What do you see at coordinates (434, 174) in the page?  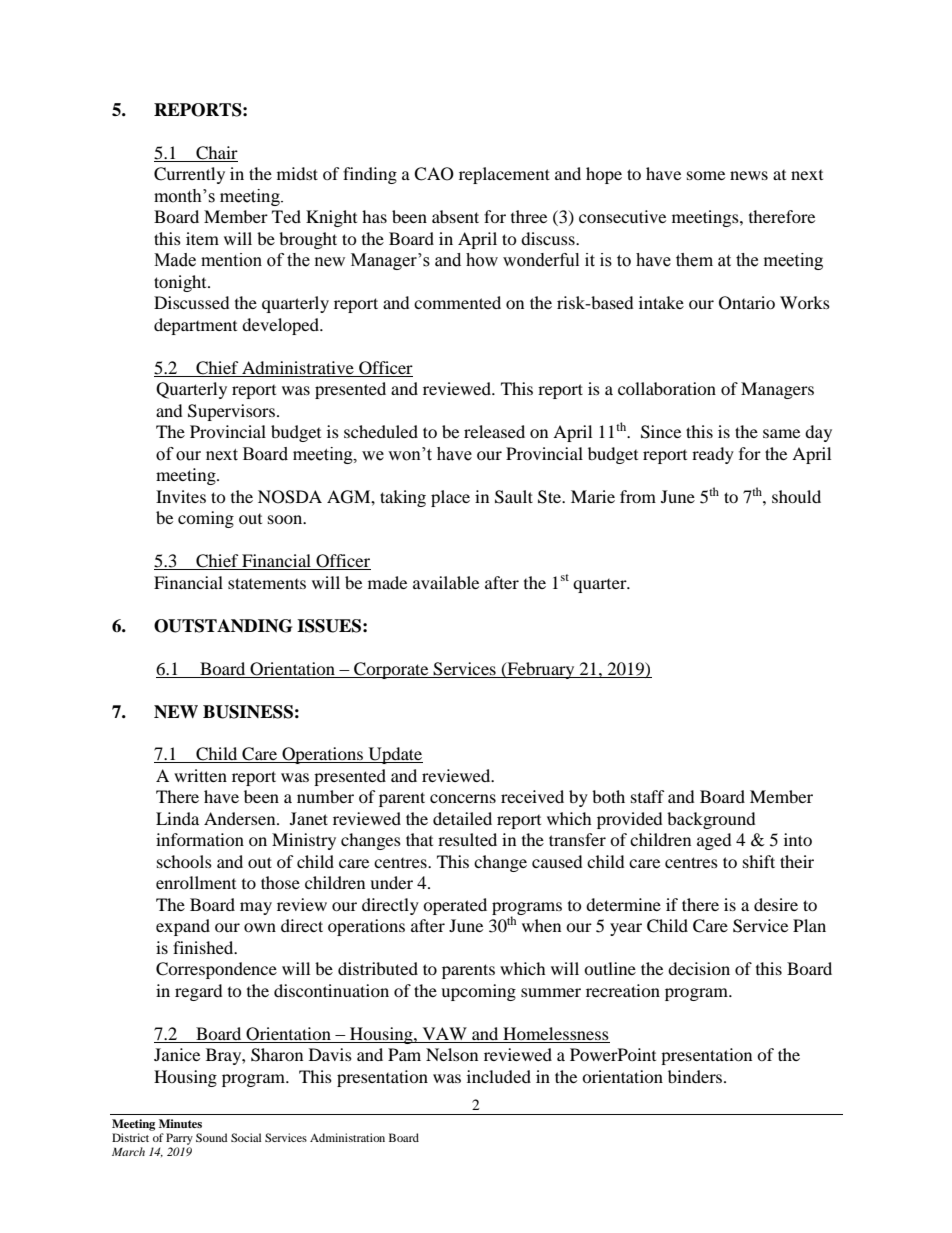 I see `CAO` at bounding box center [434, 174].
